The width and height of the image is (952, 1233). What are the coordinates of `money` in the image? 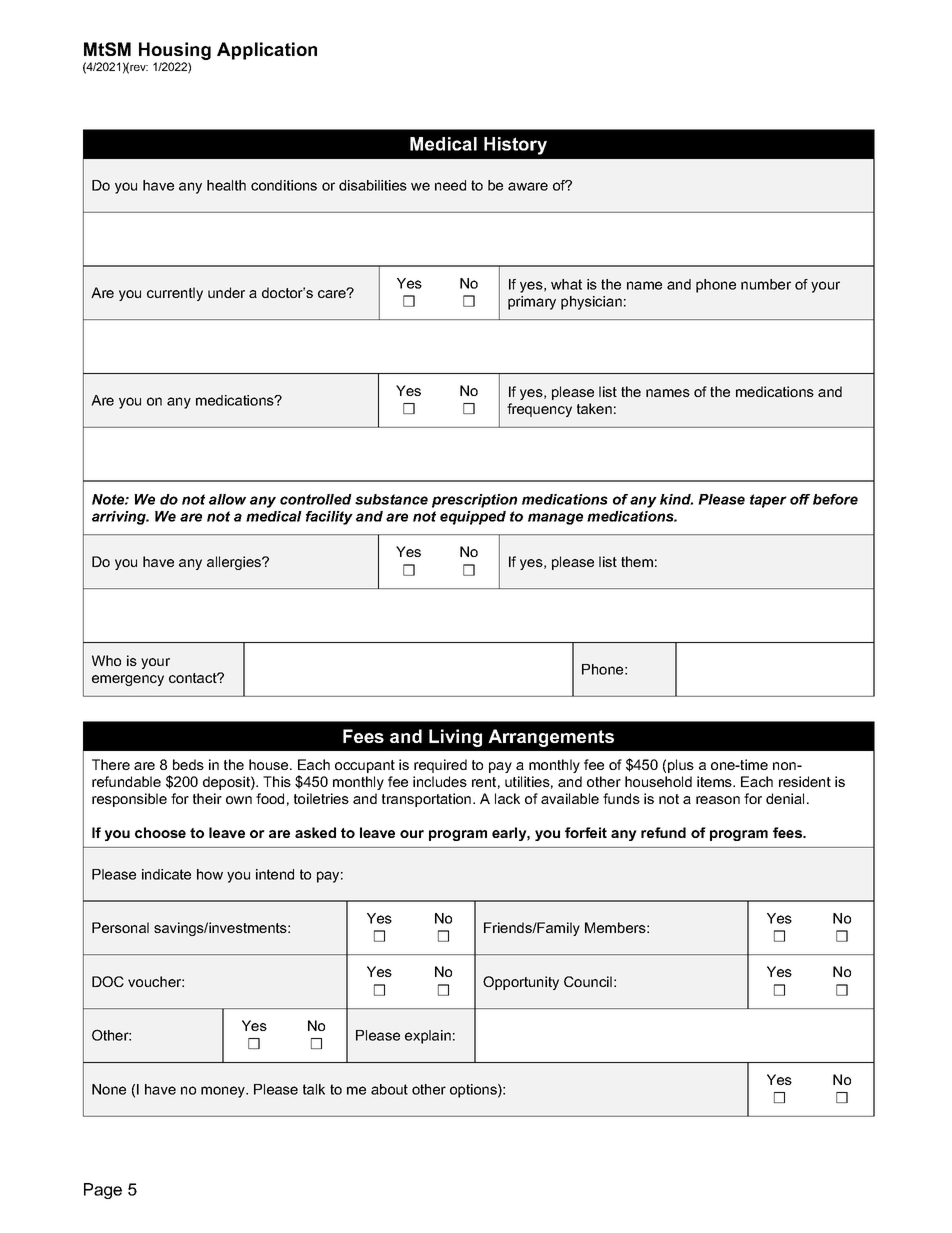 It's located at (224, 1092).
